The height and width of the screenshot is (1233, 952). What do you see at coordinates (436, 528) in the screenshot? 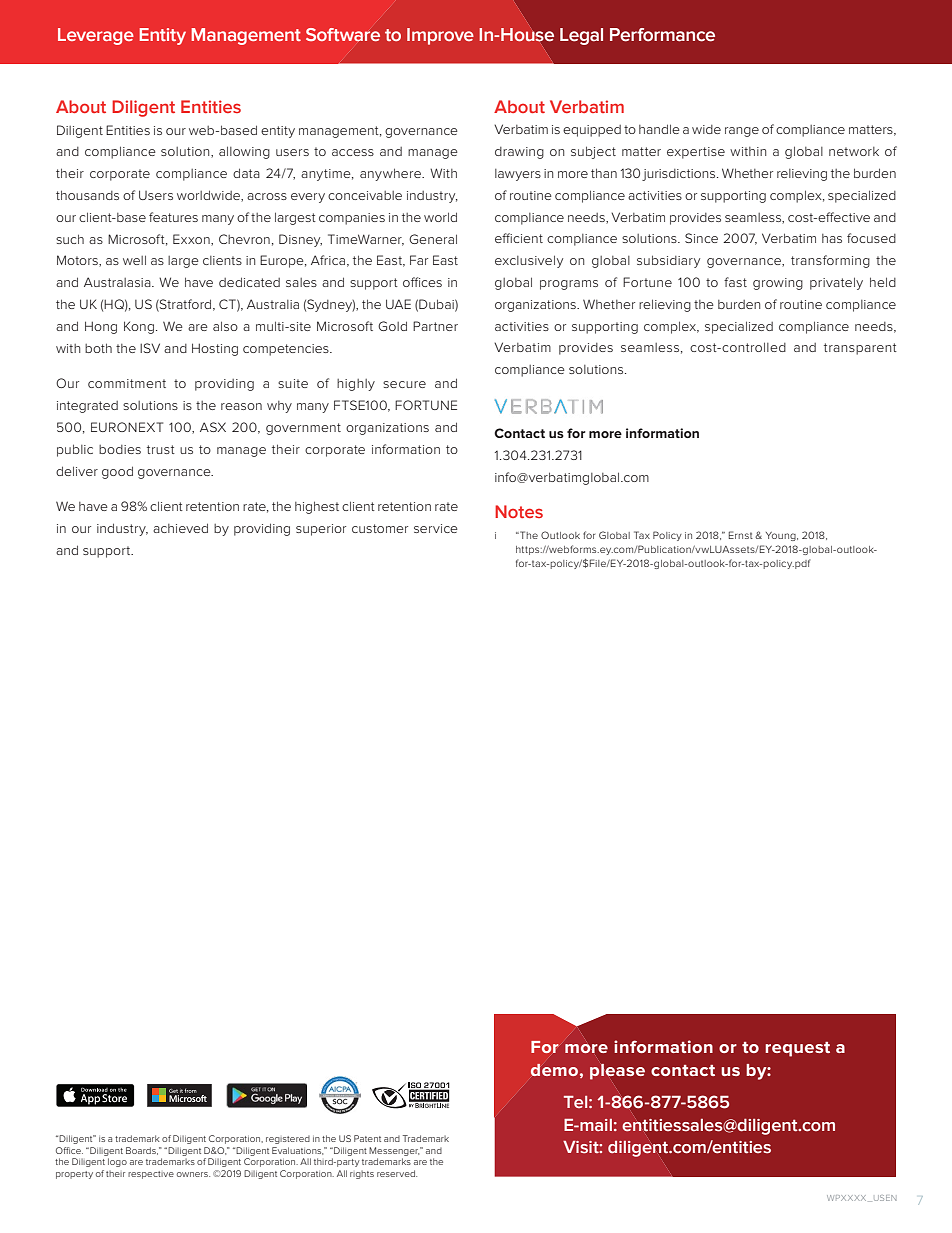
I see `service` at bounding box center [436, 528].
